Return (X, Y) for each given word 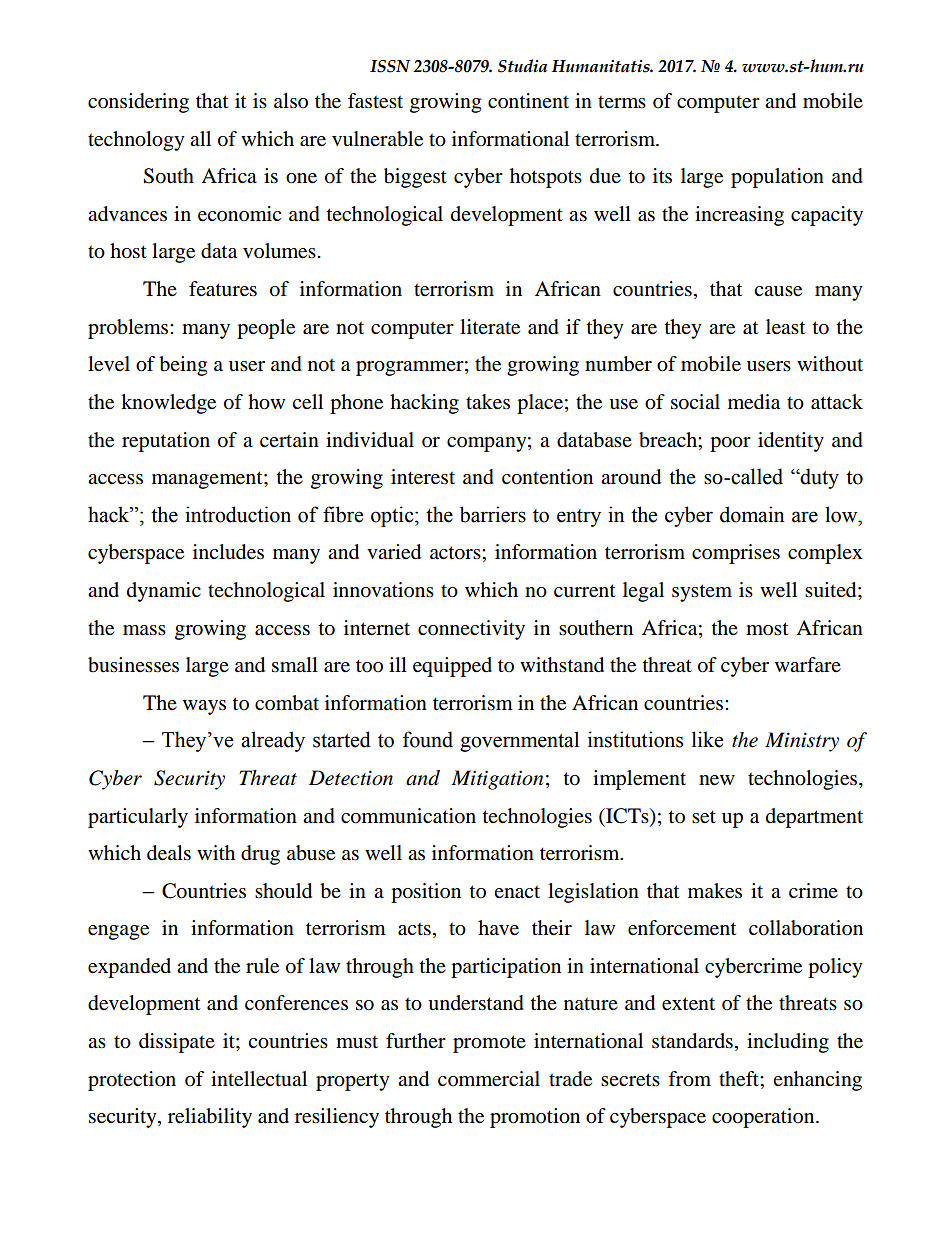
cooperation (764, 1118)
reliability (210, 1118)
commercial (489, 1079)
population (777, 178)
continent (528, 101)
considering (138, 103)
